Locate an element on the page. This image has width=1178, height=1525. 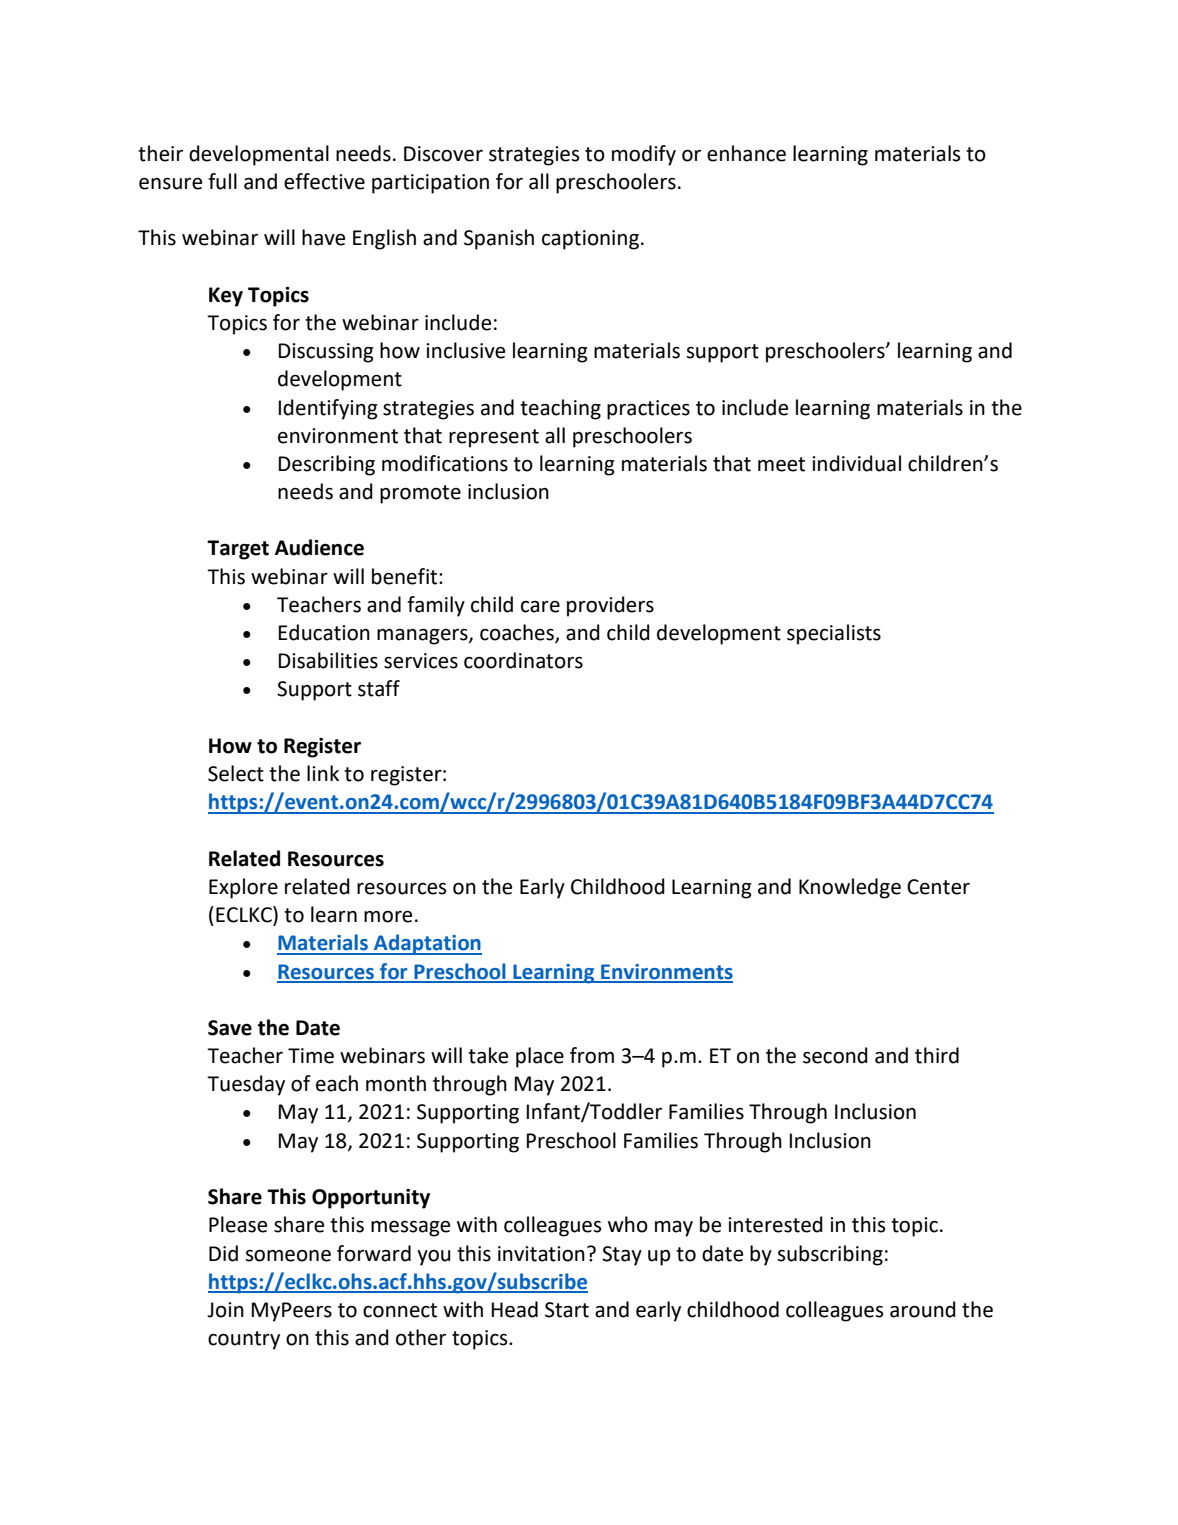
full is located at coordinates (222, 181).
